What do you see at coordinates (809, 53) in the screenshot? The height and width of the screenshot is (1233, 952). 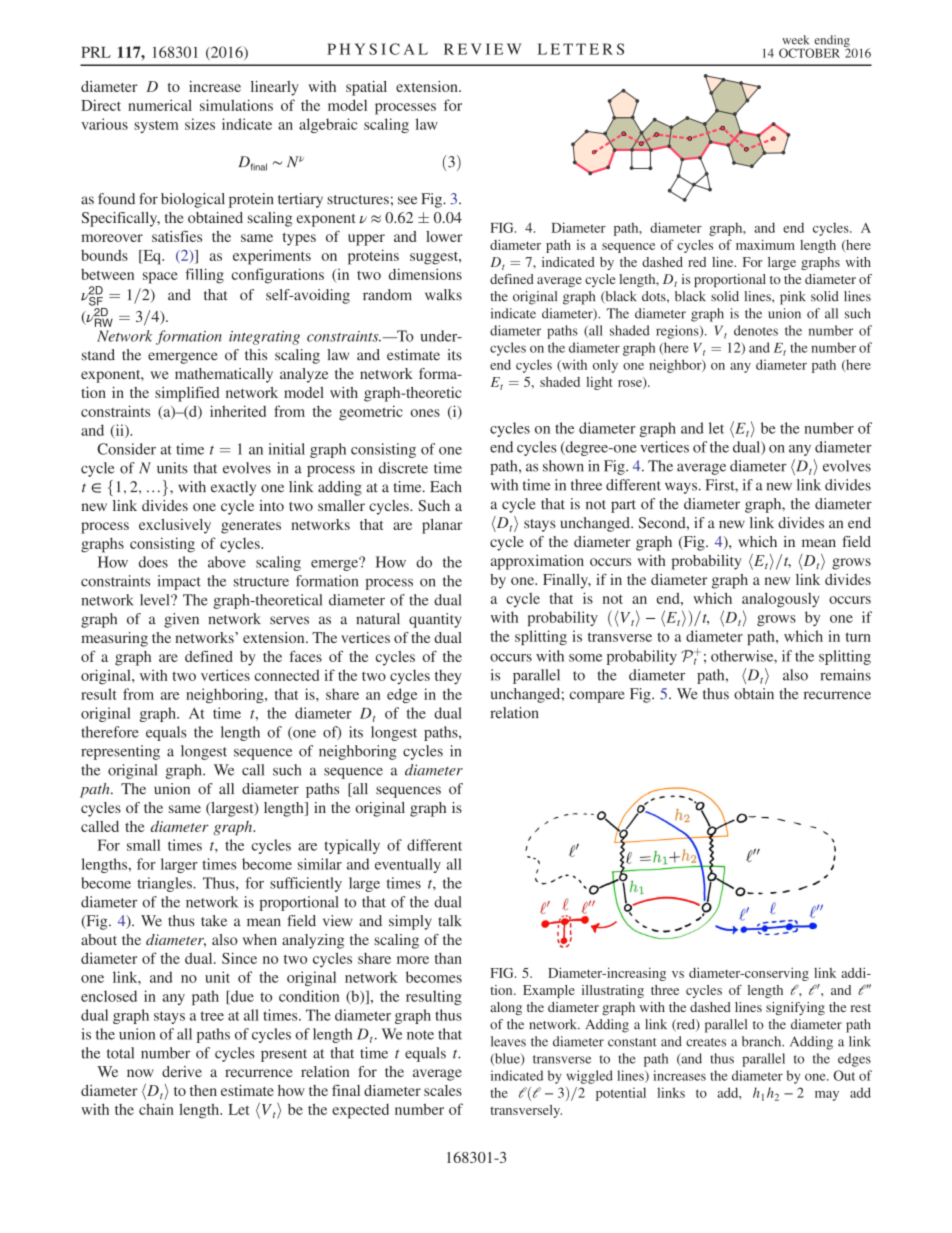 I see `OCTOBER` at bounding box center [809, 53].
